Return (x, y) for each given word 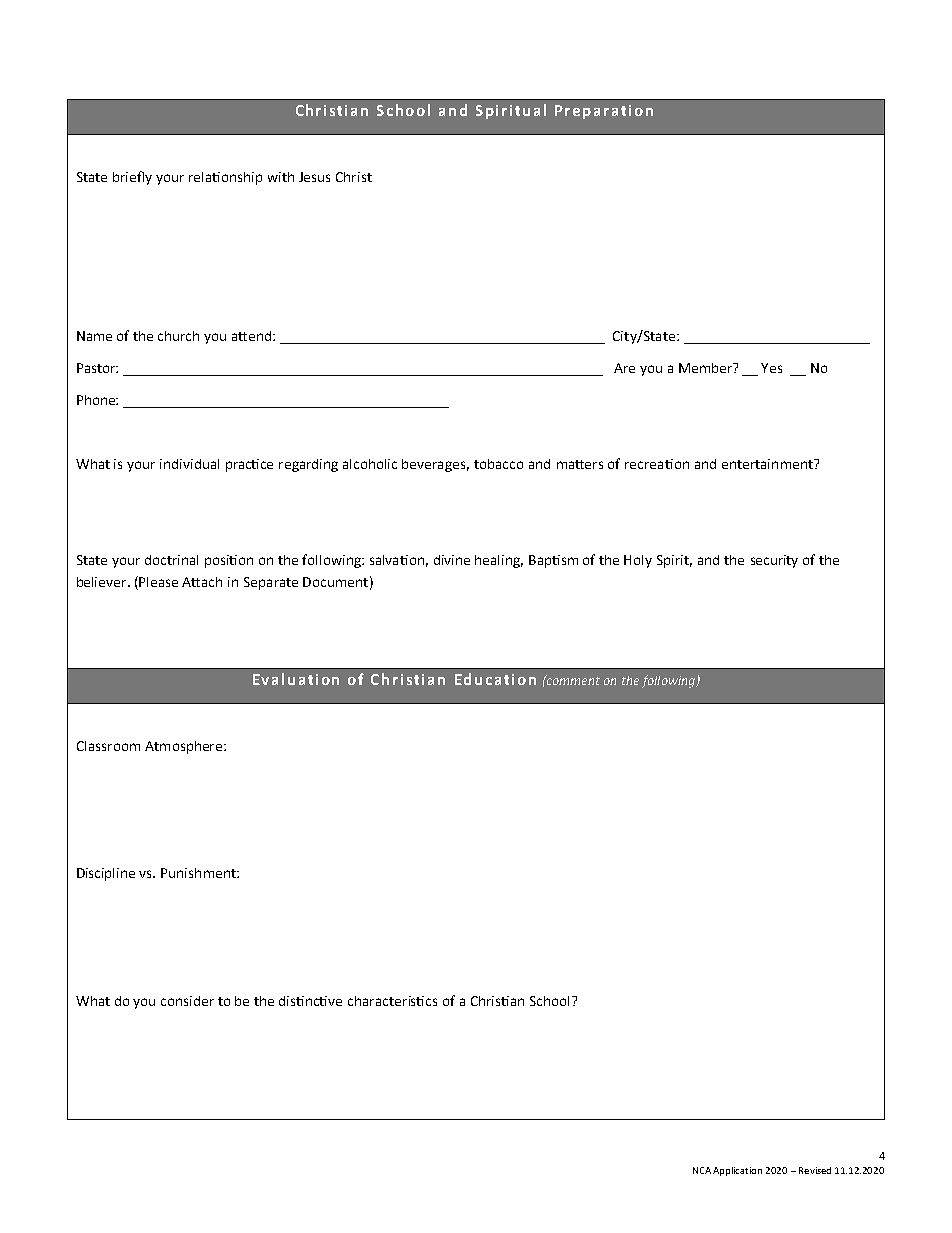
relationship (225, 178)
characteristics (392, 1001)
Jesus (314, 177)
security (774, 561)
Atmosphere (185, 747)
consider (187, 1001)
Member (707, 368)
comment (572, 680)
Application (737, 1171)
